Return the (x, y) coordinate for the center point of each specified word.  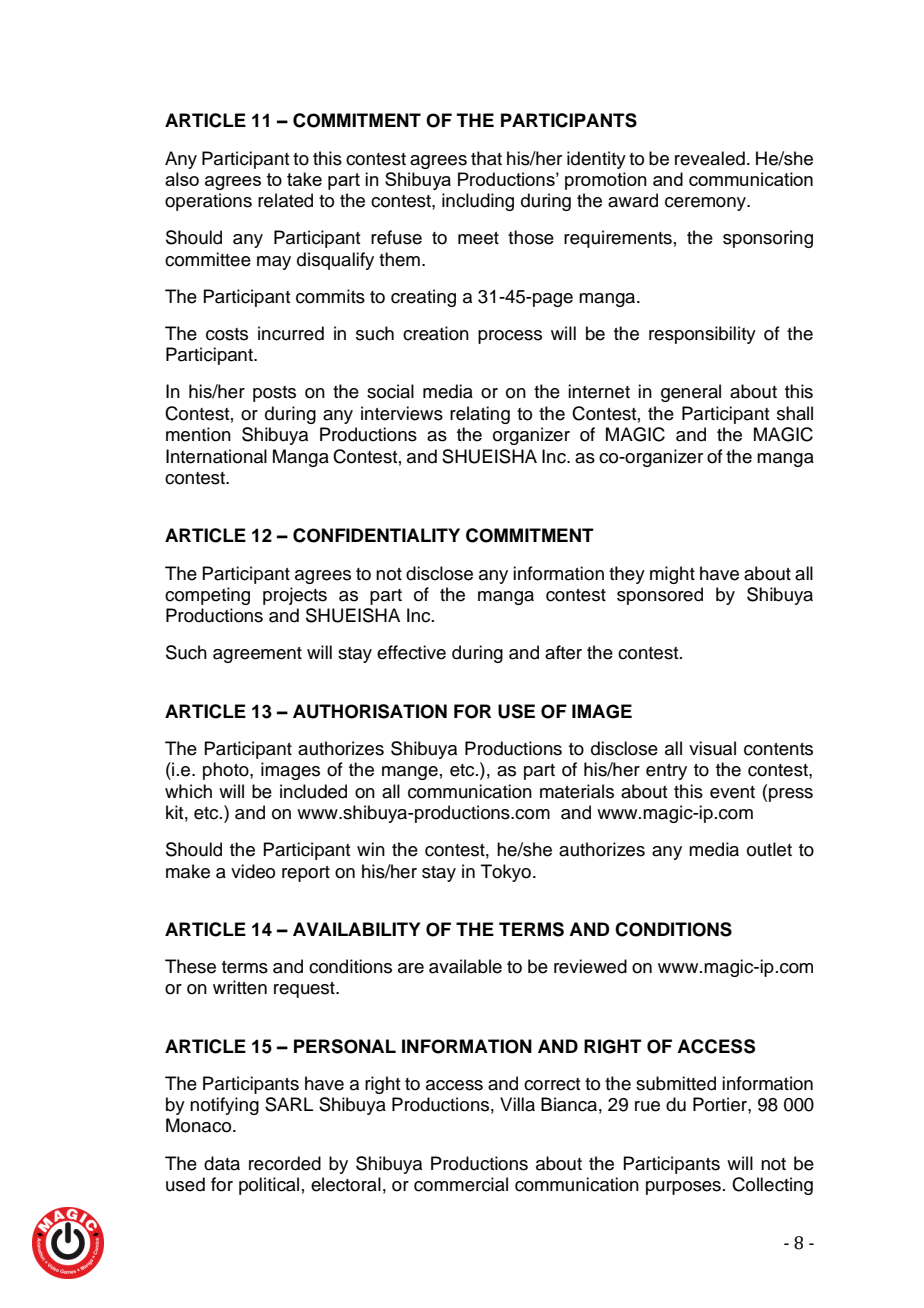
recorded (285, 1163)
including (478, 202)
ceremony (707, 204)
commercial (461, 1184)
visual (712, 748)
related (285, 200)
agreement (257, 655)
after (563, 652)
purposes (683, 1188)
